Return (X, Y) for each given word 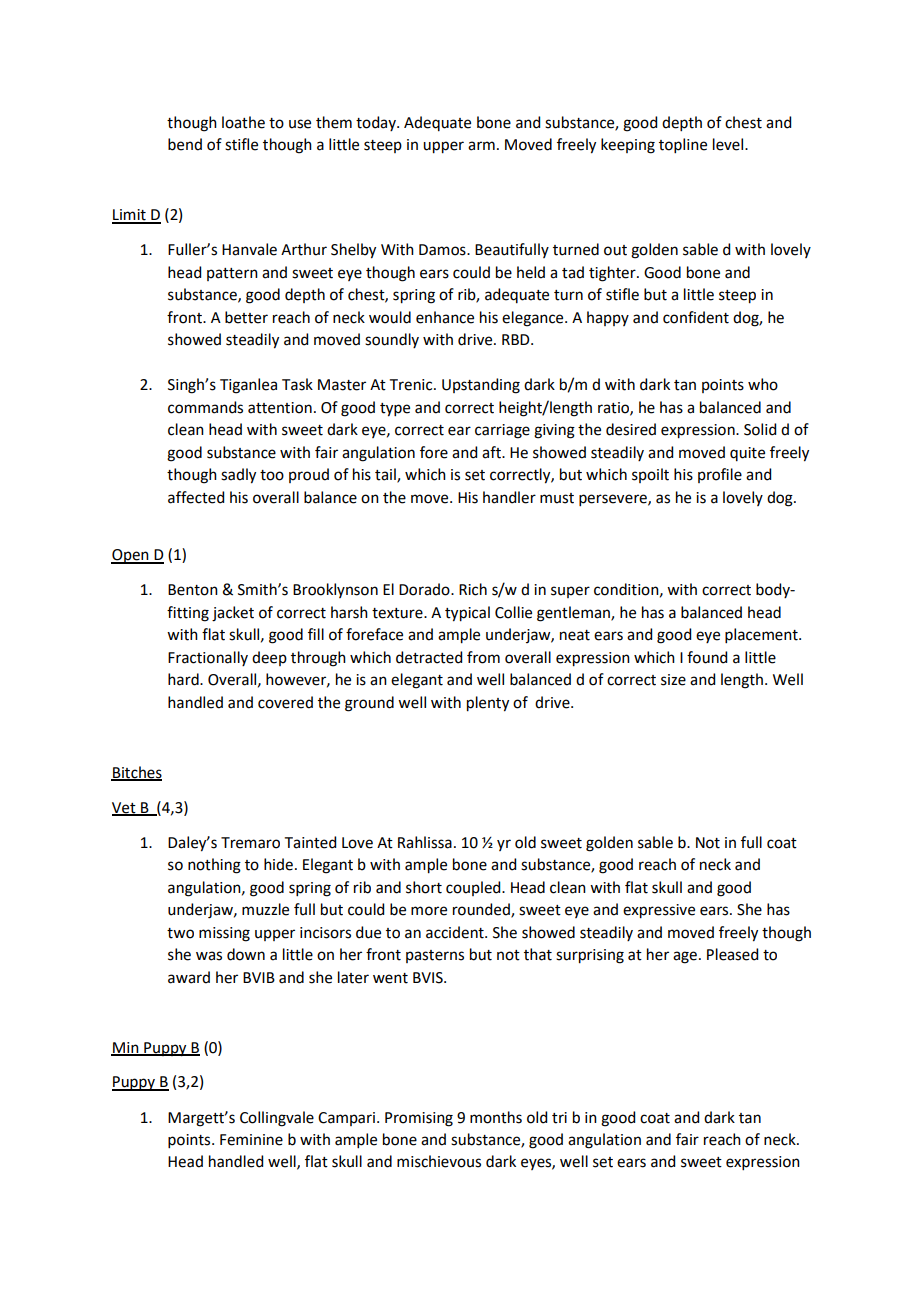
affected (196, 497)
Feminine (251, 1140)
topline (683, 145)
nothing (214, 866)
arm (481, 146)
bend (185, 144)
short (424, 887)
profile (720, 475)
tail (386, 475)
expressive (659, 911)
